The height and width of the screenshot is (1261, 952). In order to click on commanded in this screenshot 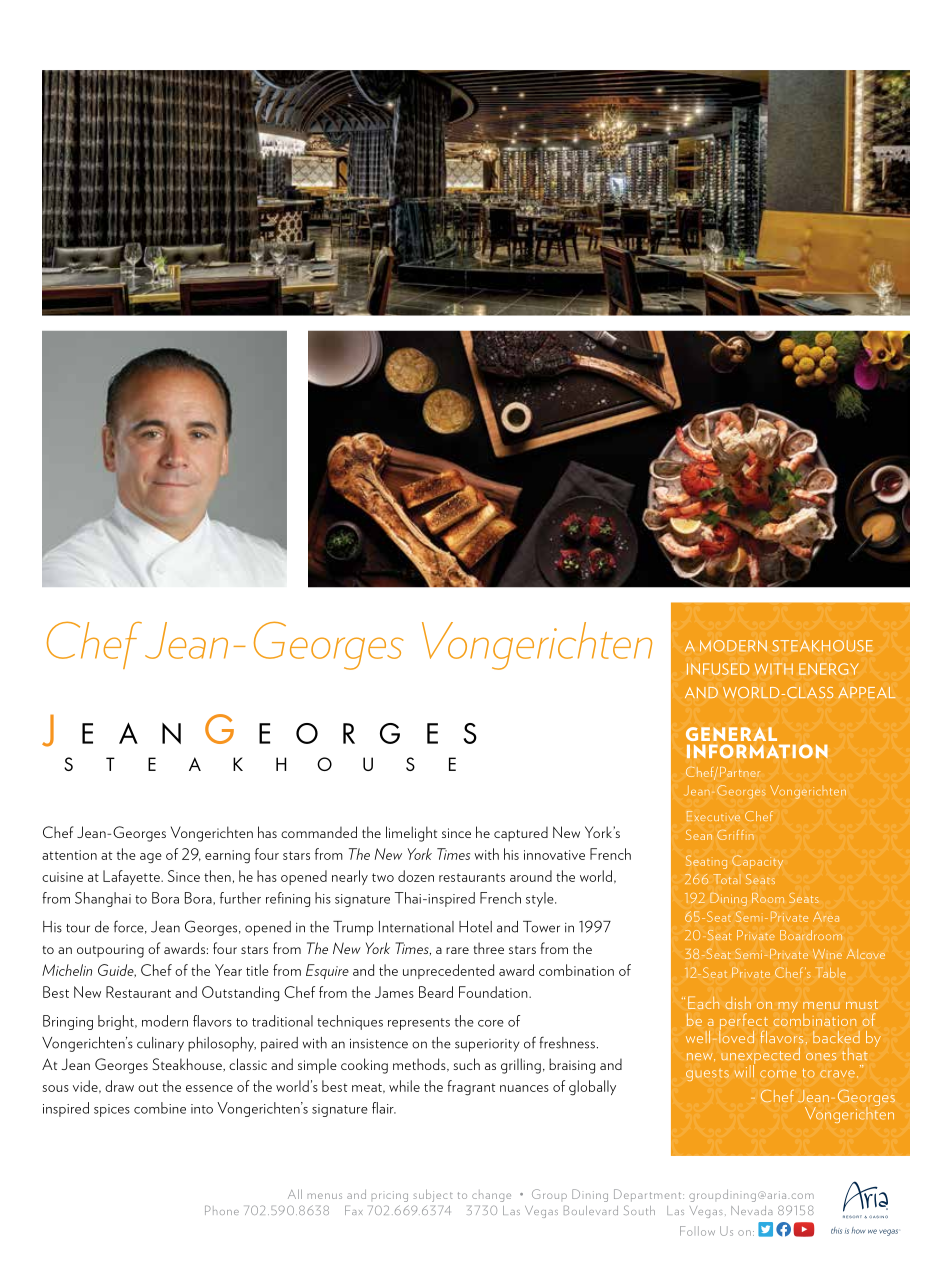, I will do `click(319, 832)`.
